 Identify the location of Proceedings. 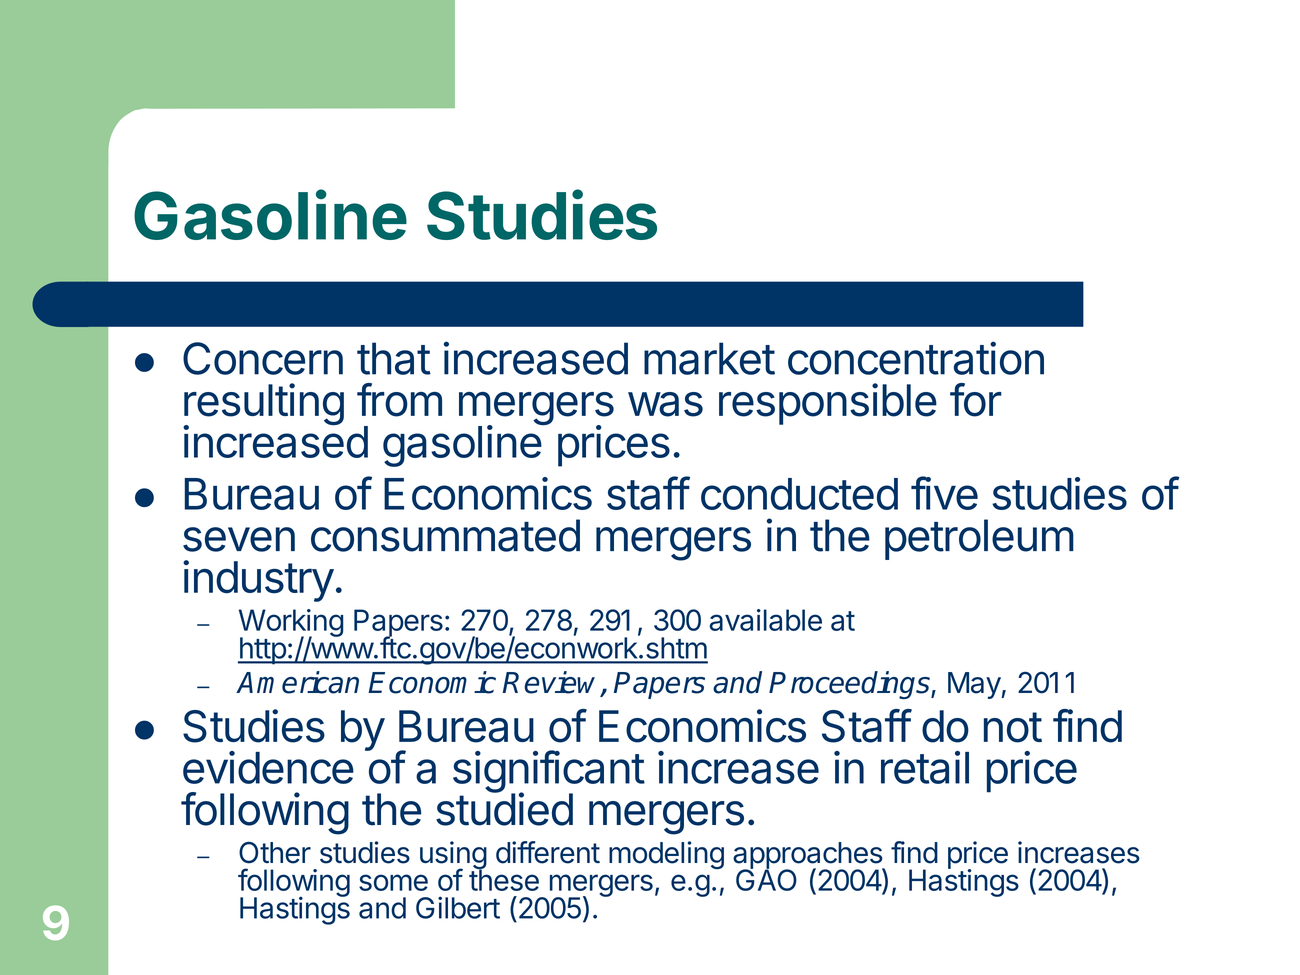
(850, 685).
